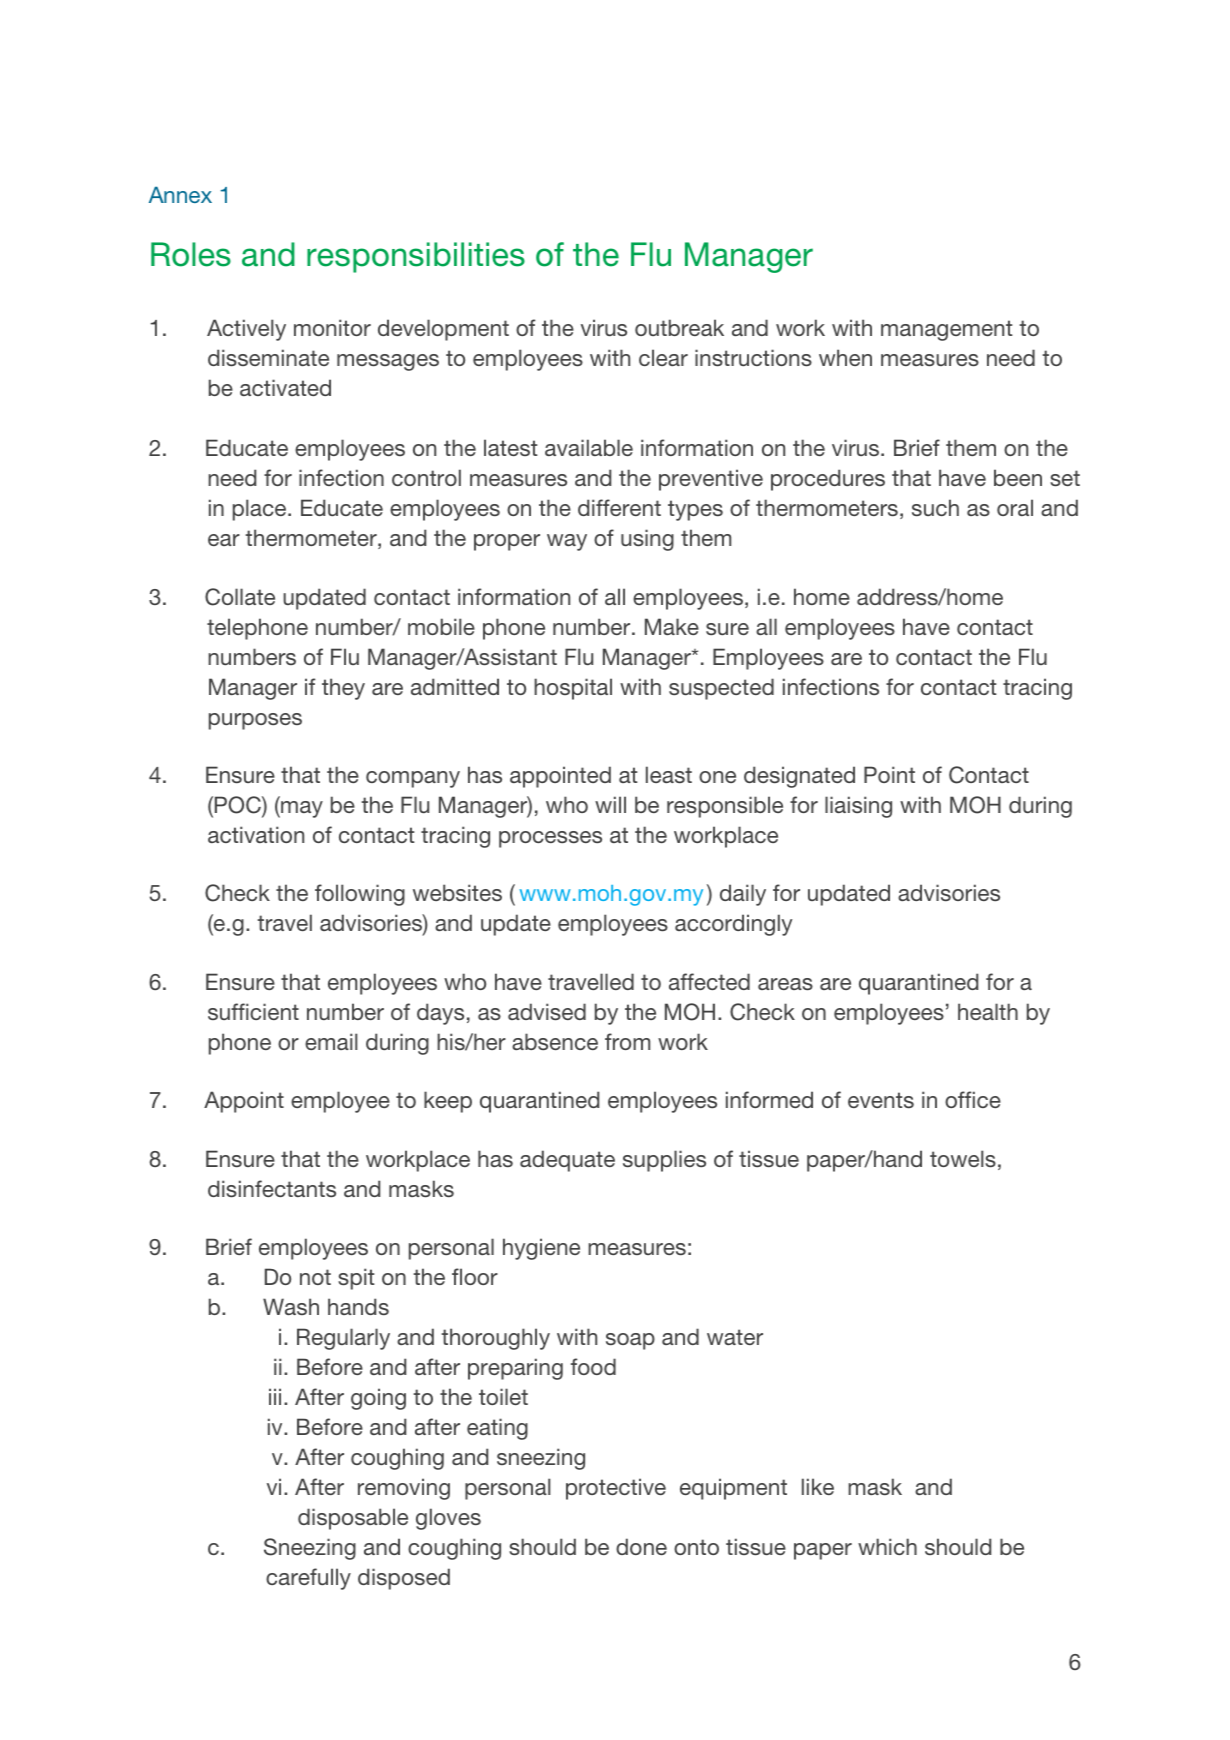  I want to click on outbreak, so click(679, 327).
